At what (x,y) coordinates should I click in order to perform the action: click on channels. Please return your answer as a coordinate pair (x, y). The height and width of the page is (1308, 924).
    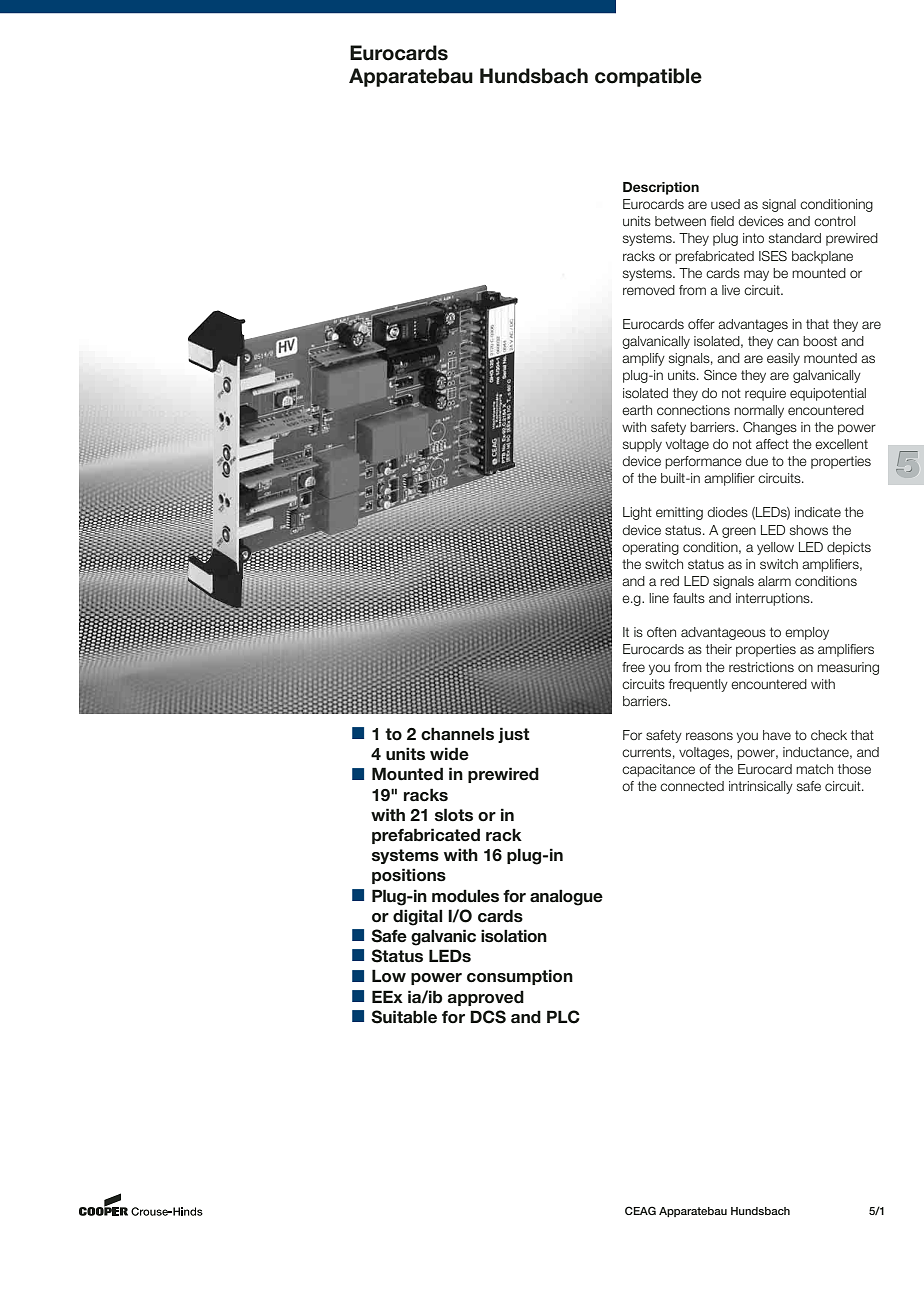
    Looking at the image, I should click on (457, 734).
